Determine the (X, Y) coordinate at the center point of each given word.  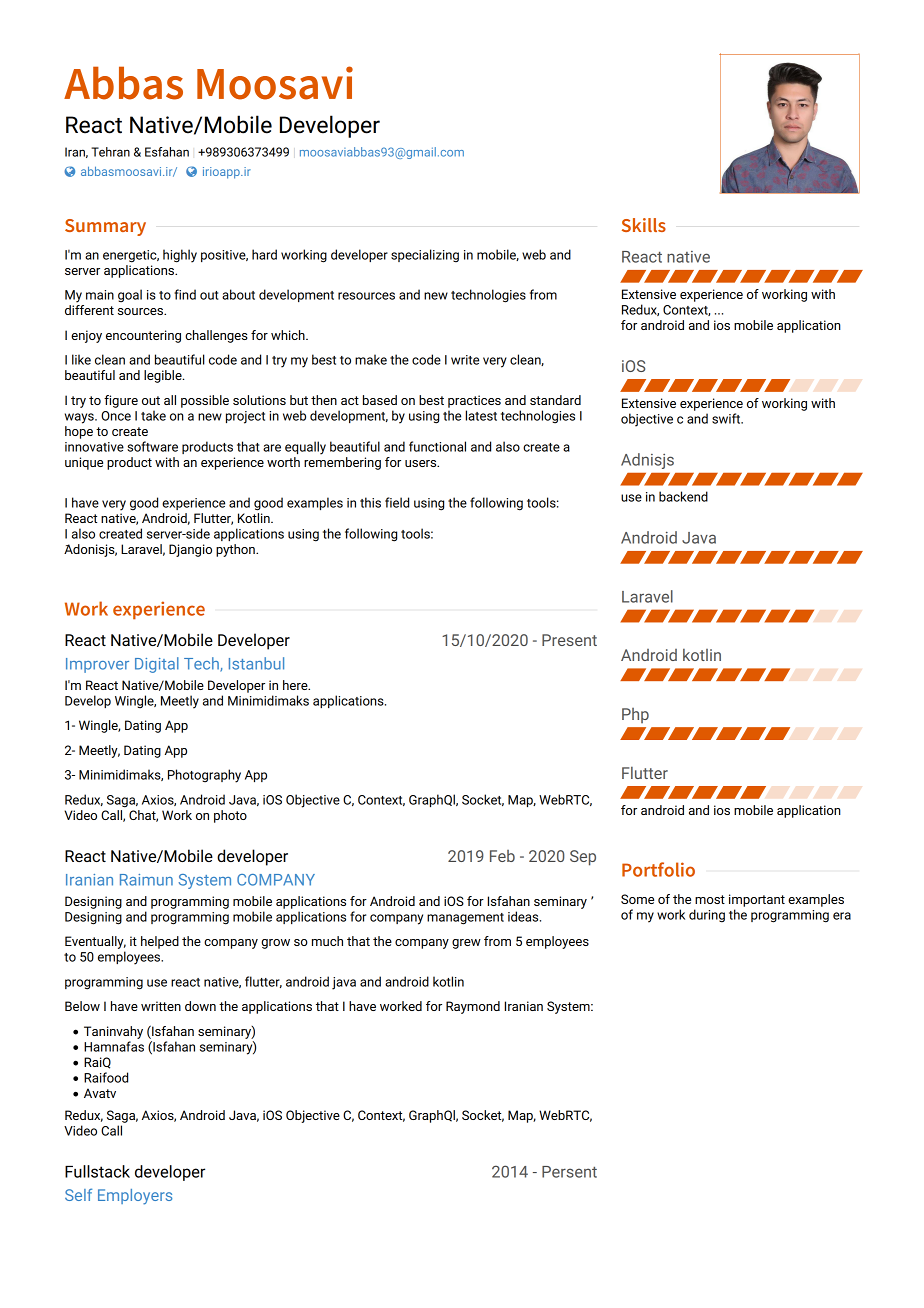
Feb (502, 856)
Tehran (110, 152)
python (236, 550)
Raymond (473, 1007)
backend (683, 496)
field (397, 502)
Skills (644, 225)
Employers (135, 1197)
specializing (425, 256)
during (707, 916)
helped (160, 942)
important (757, 900)
